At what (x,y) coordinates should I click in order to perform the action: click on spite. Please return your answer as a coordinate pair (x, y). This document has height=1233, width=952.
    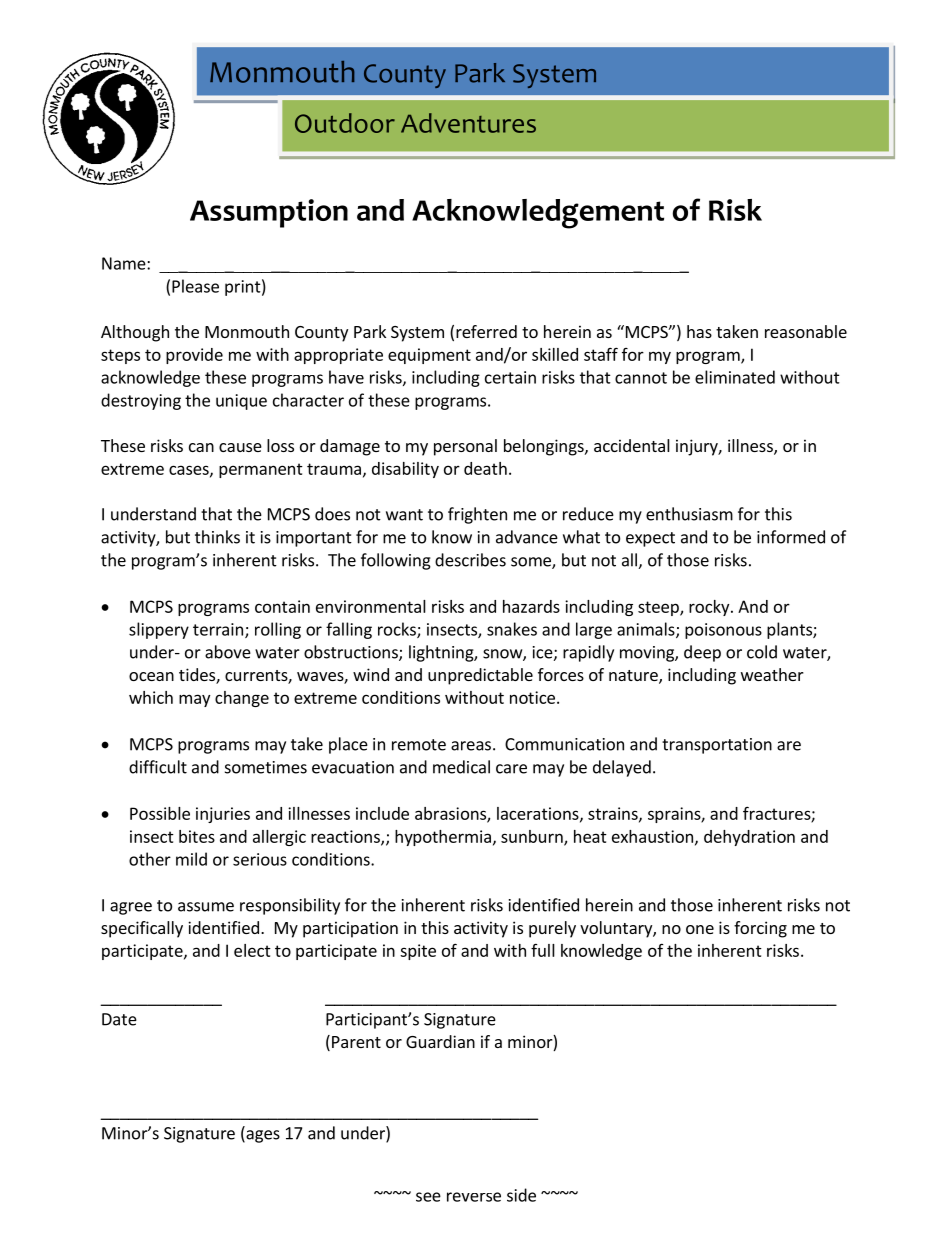
    Looking at the image, I should click on (418, 952).
